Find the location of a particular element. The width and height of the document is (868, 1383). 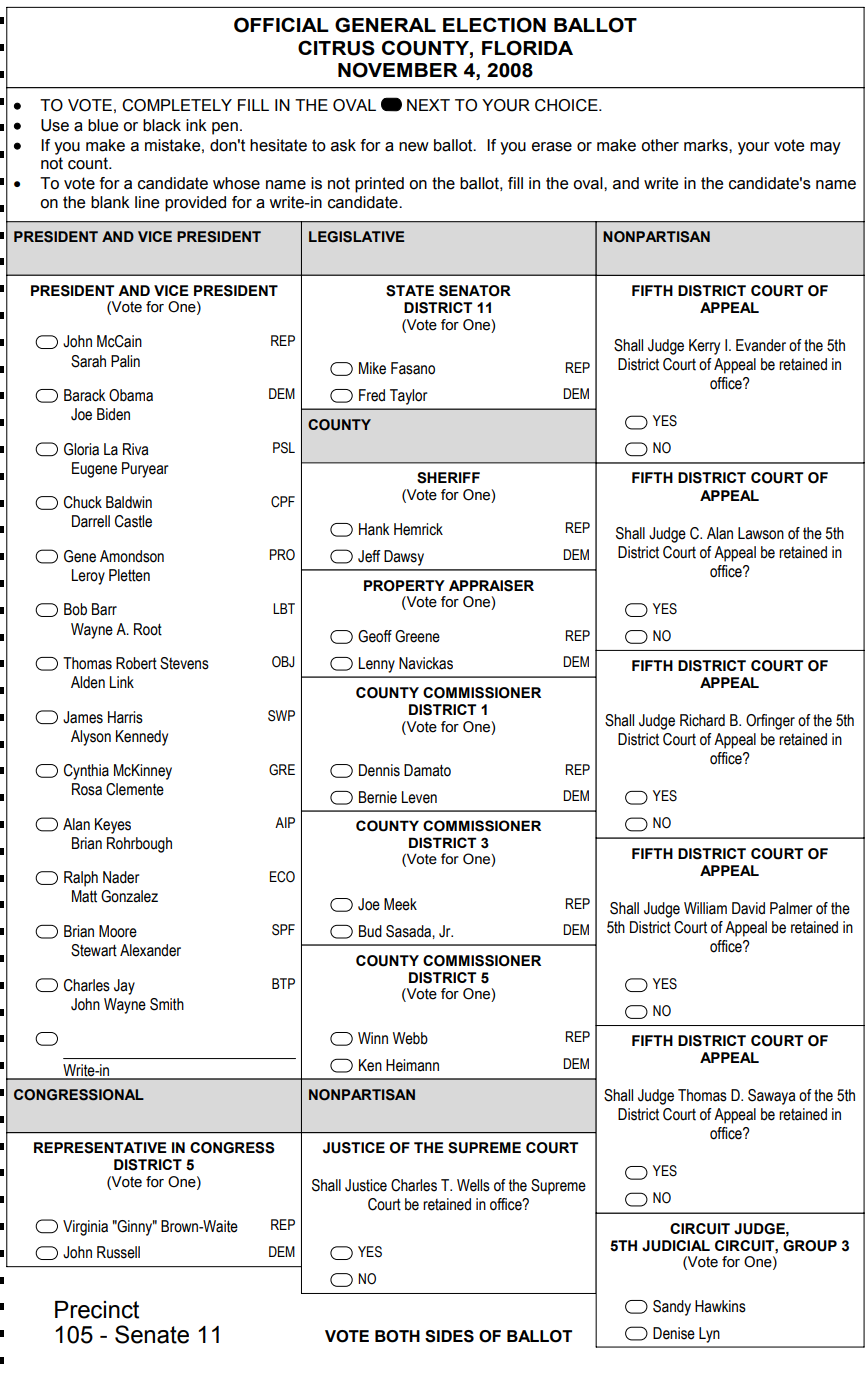

David is located at coordinates (748, 908).
